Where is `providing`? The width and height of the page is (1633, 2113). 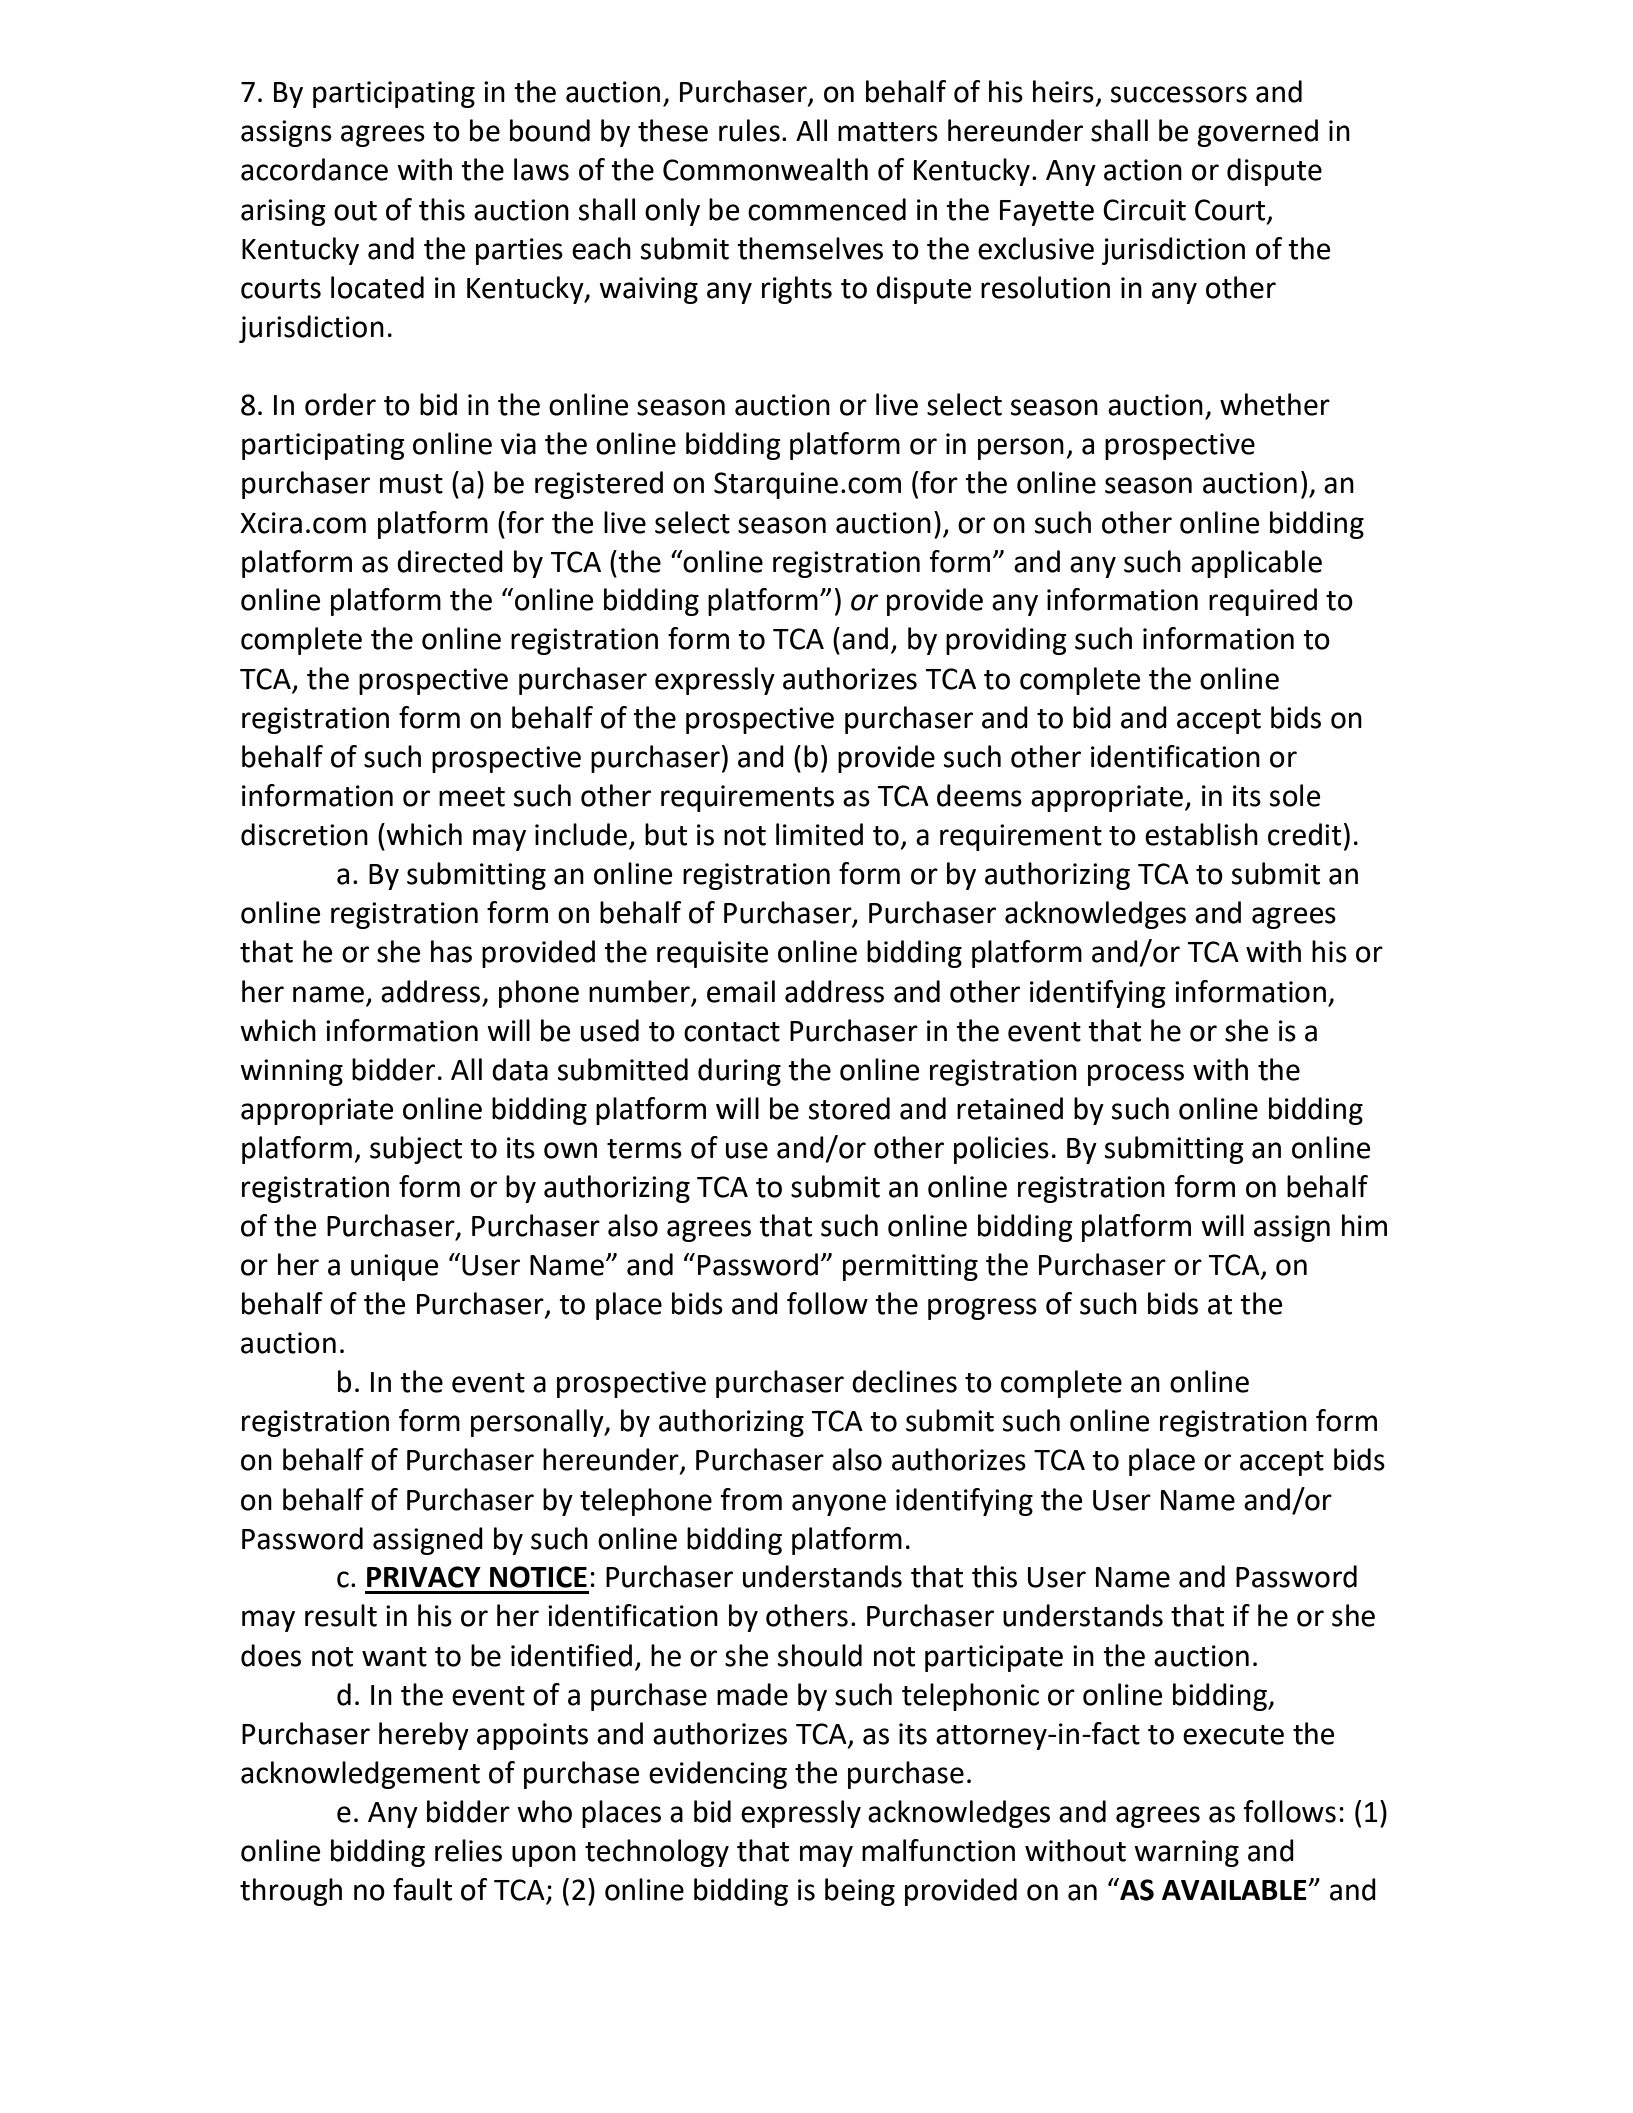
providing is located at coordinates (1006, 641).
